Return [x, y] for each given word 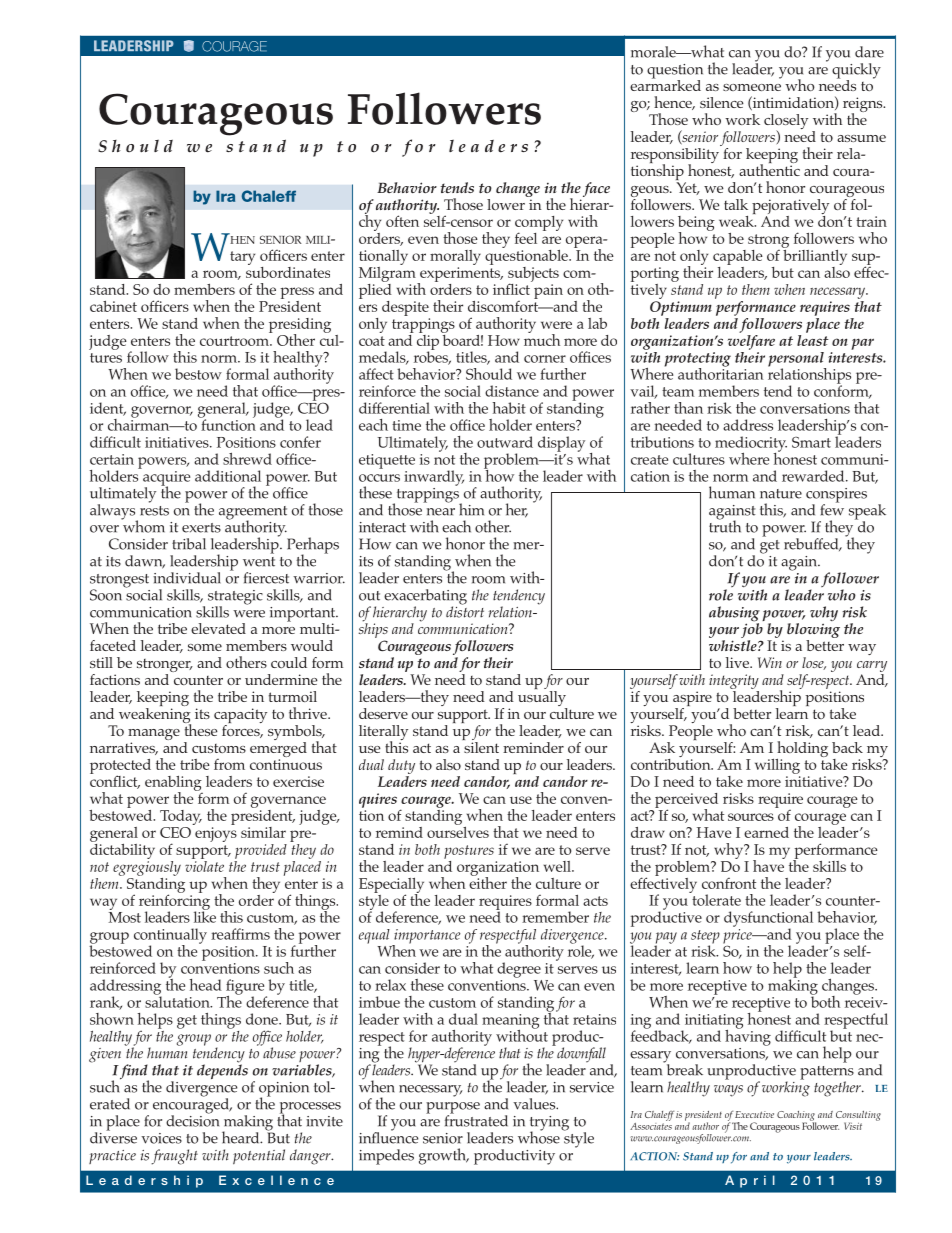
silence [722, 102]
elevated [218, 628]
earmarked [665, 84]
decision [192, 1120]
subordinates [288, 271]
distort [465, 611]
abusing [734, 615]
